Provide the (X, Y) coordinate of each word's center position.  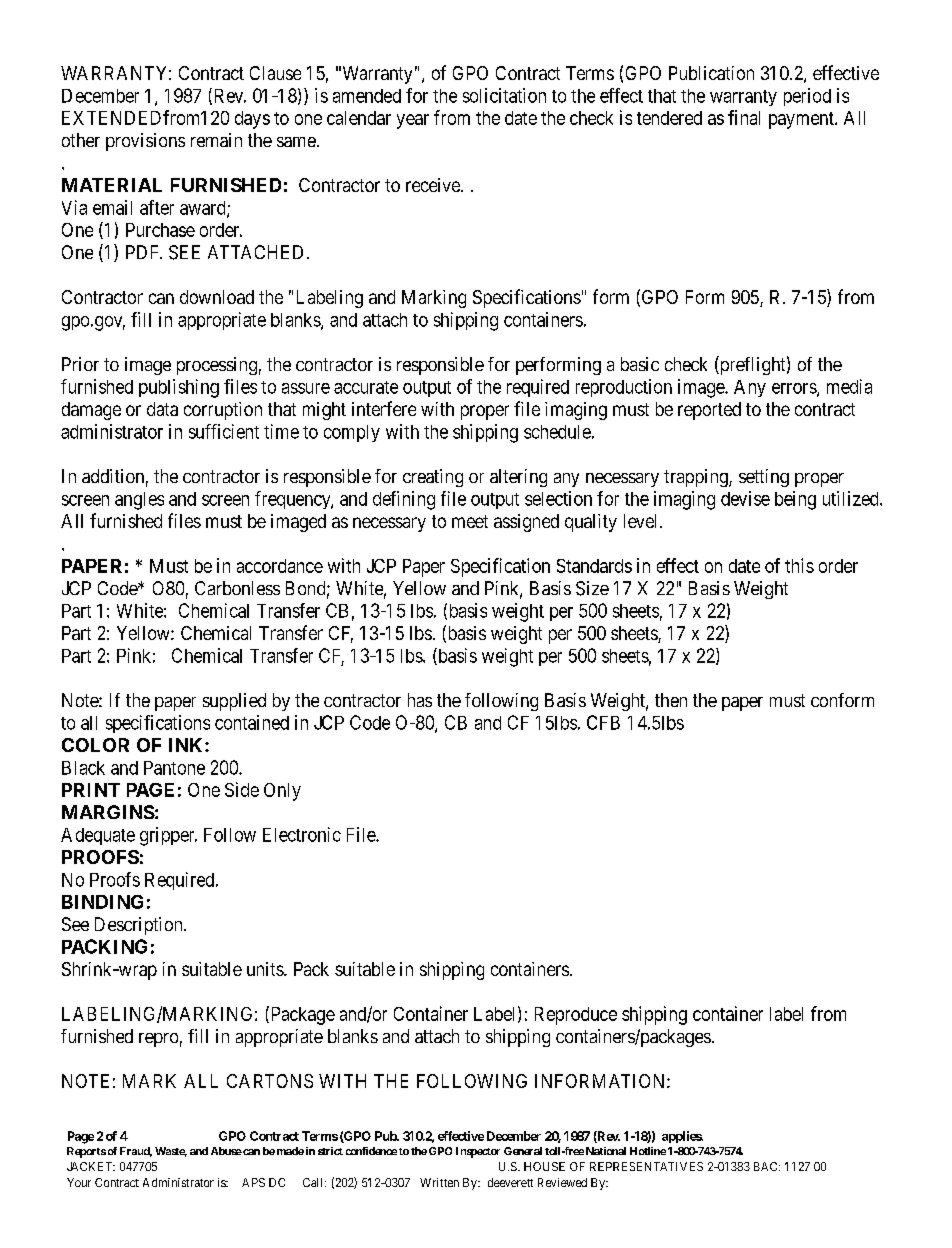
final (744, 117)
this (799, 565)
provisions (145, 142)
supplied (234, 702)
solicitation (504, 95)
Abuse (226, 1151)
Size (592, 588)
